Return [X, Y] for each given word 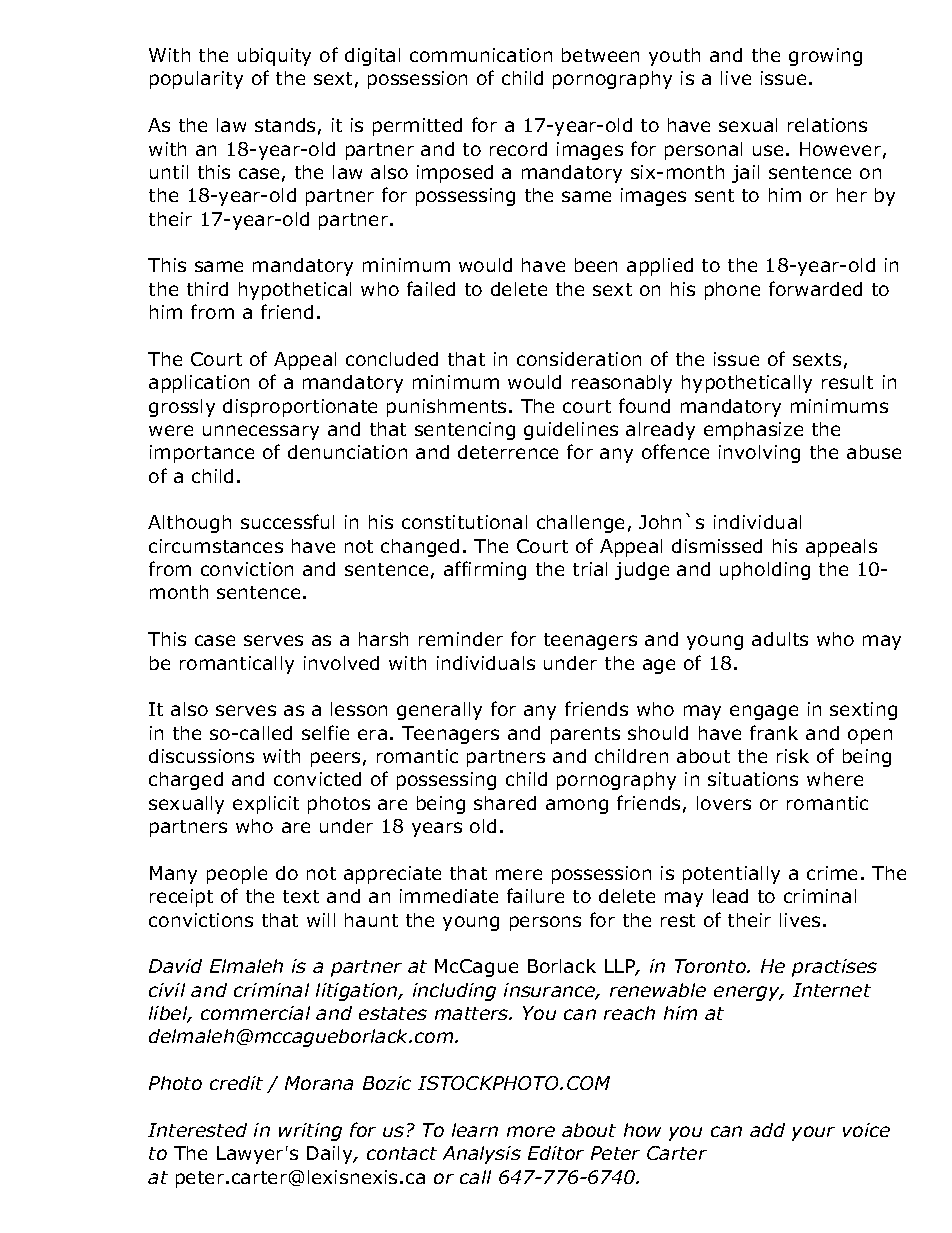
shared [505, 803]
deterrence [508, 452]
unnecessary [261, 432]
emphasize [753, 431]
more [531, 1131]
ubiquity [274, 57]
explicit [266, 805]
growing [825, 57]
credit [236, 1083]
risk [793, 756]
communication [481, 55]
